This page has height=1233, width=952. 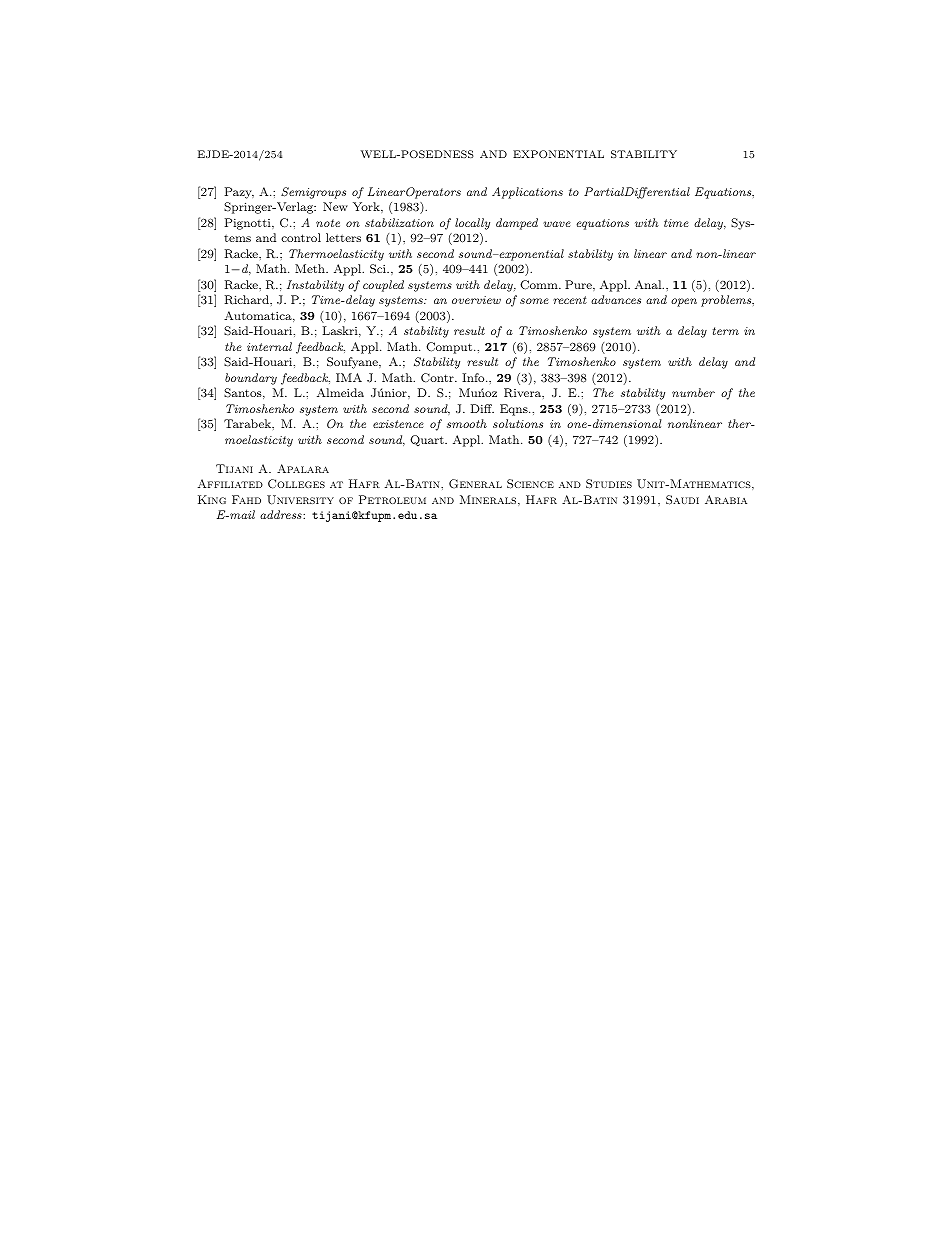 What do you see at coordinates (328, 223) in the page?
I see `note` at bounding box center [328, 223].
